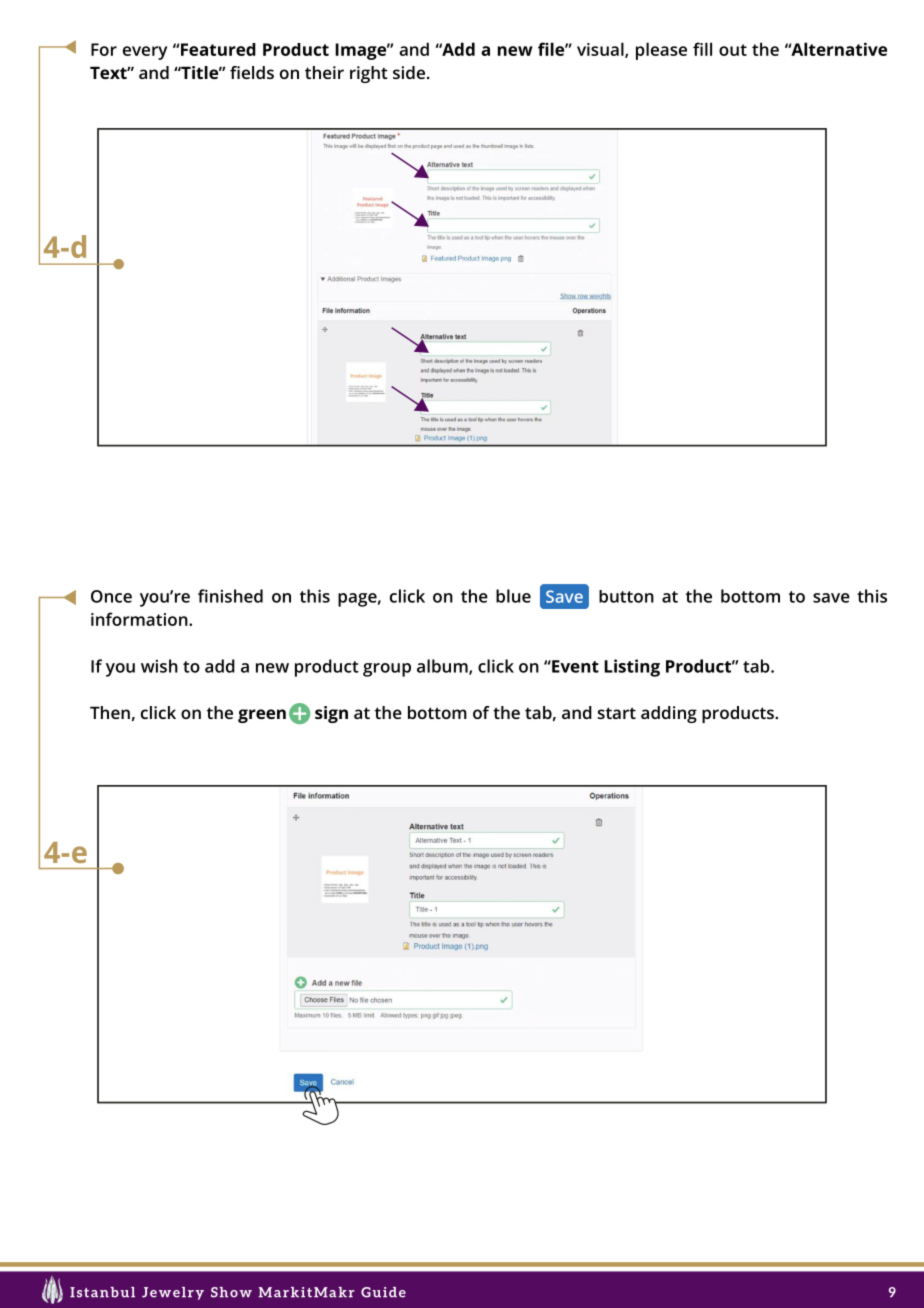  Describe the element at coordinates (632, 668) in the document. I see `Listing` at that location.
